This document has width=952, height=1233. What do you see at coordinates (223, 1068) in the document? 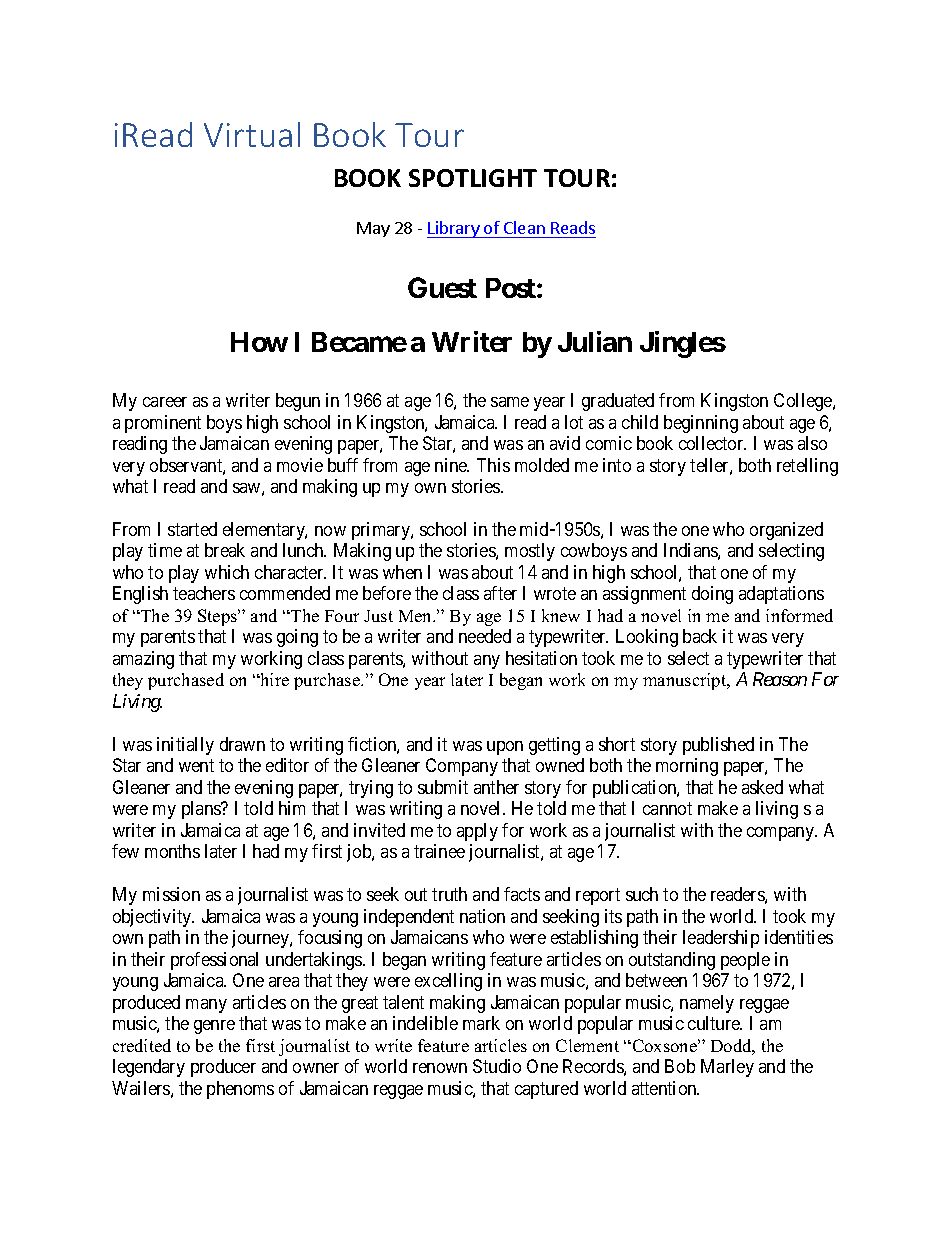
I see `producer` at bounding box center [223, 1068].
